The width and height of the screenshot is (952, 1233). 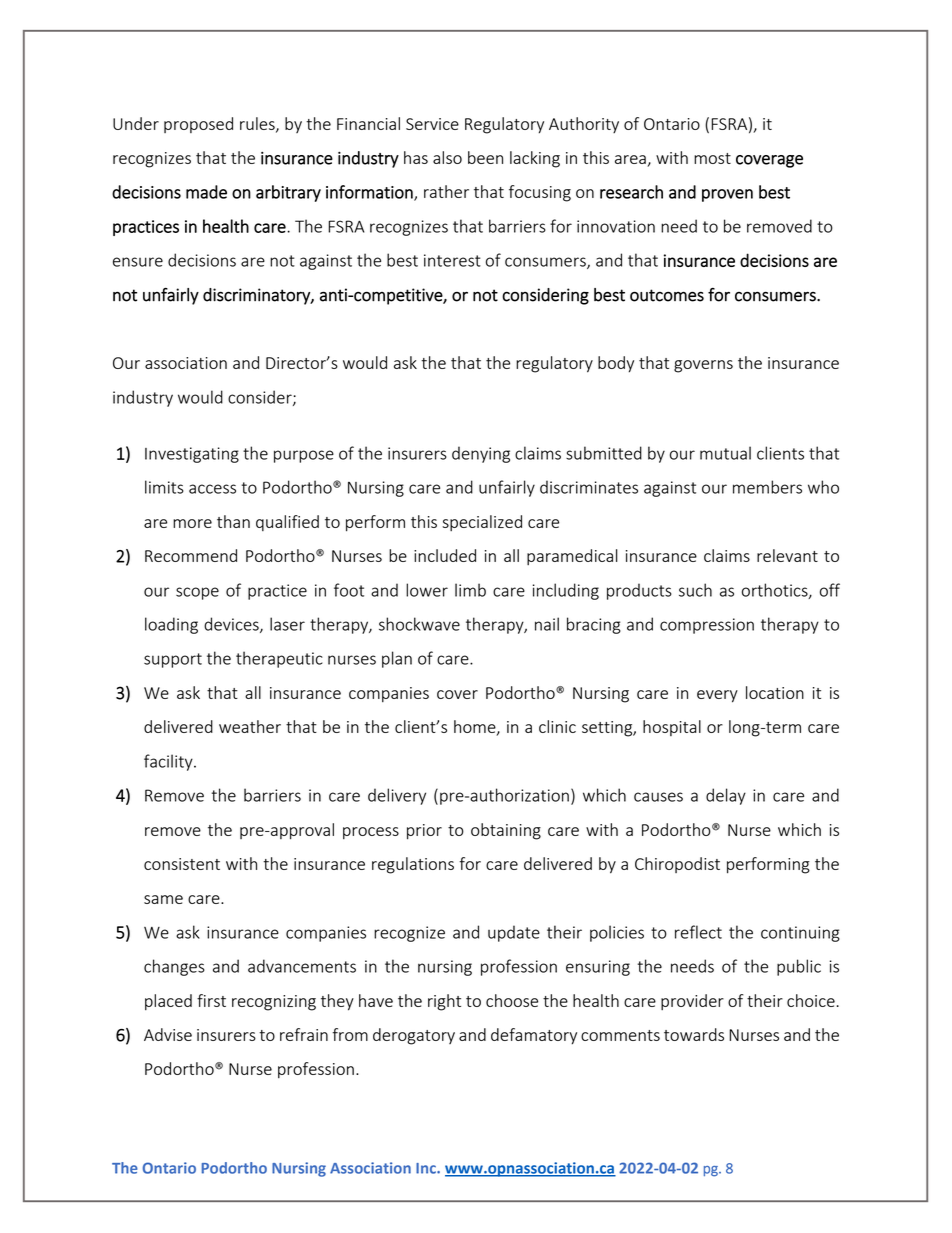 What do you see at coordinates (192, 455) in the screenshot?
I see `Investigating` at bounding box center [192, 455].
